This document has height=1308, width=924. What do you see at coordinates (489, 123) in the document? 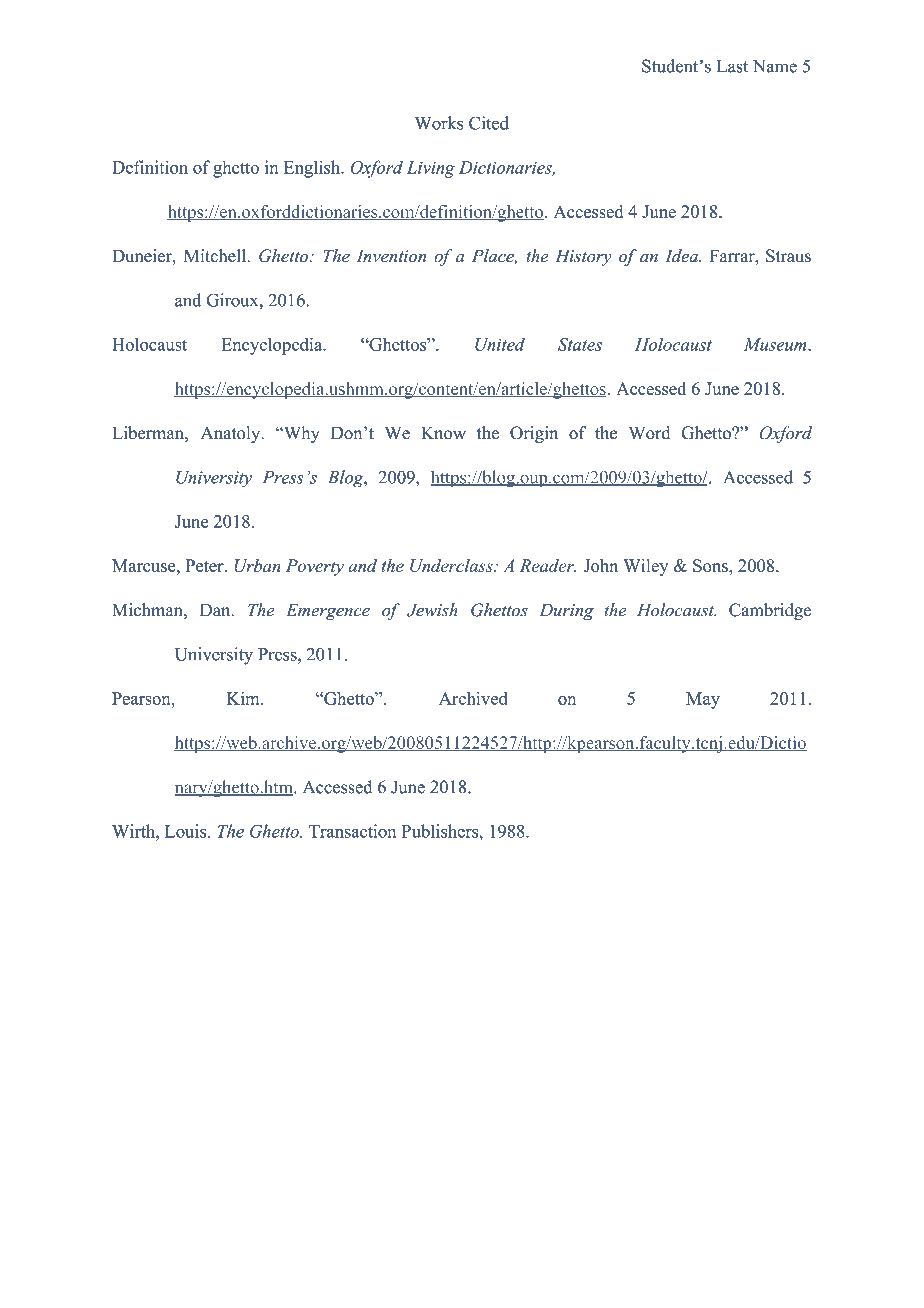
I see `Cited` at bounding box center [489, 123].
